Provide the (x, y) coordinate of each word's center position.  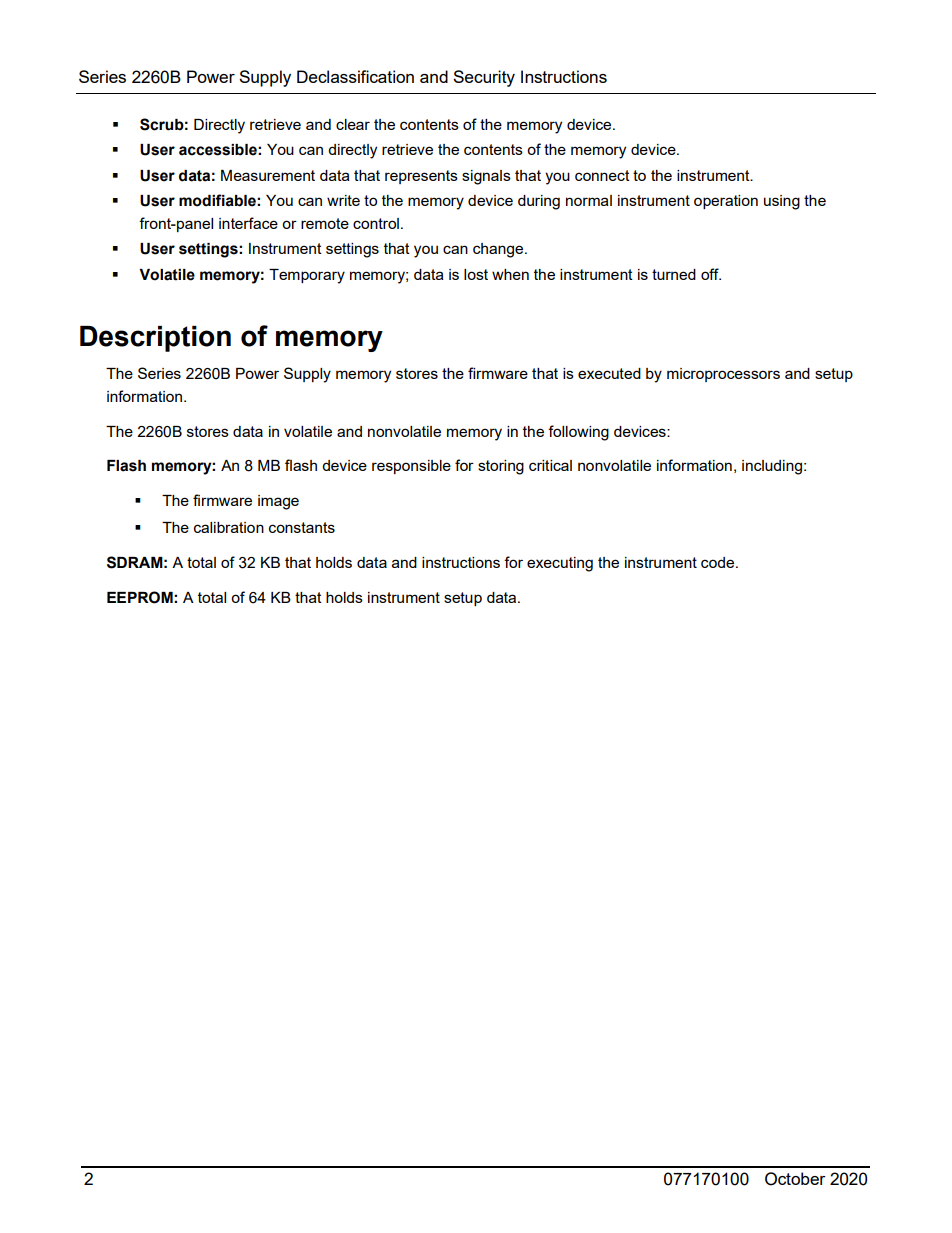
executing (560, 564)
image (278, 502)
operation (726, 202)
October (795, 1179)
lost (476, 274)
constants (302, 527)
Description (155, 339)
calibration (229, 527)
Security (484, 78)
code (719, 562)
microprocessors (723, 375)
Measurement (268, 175)
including (772, 467)
